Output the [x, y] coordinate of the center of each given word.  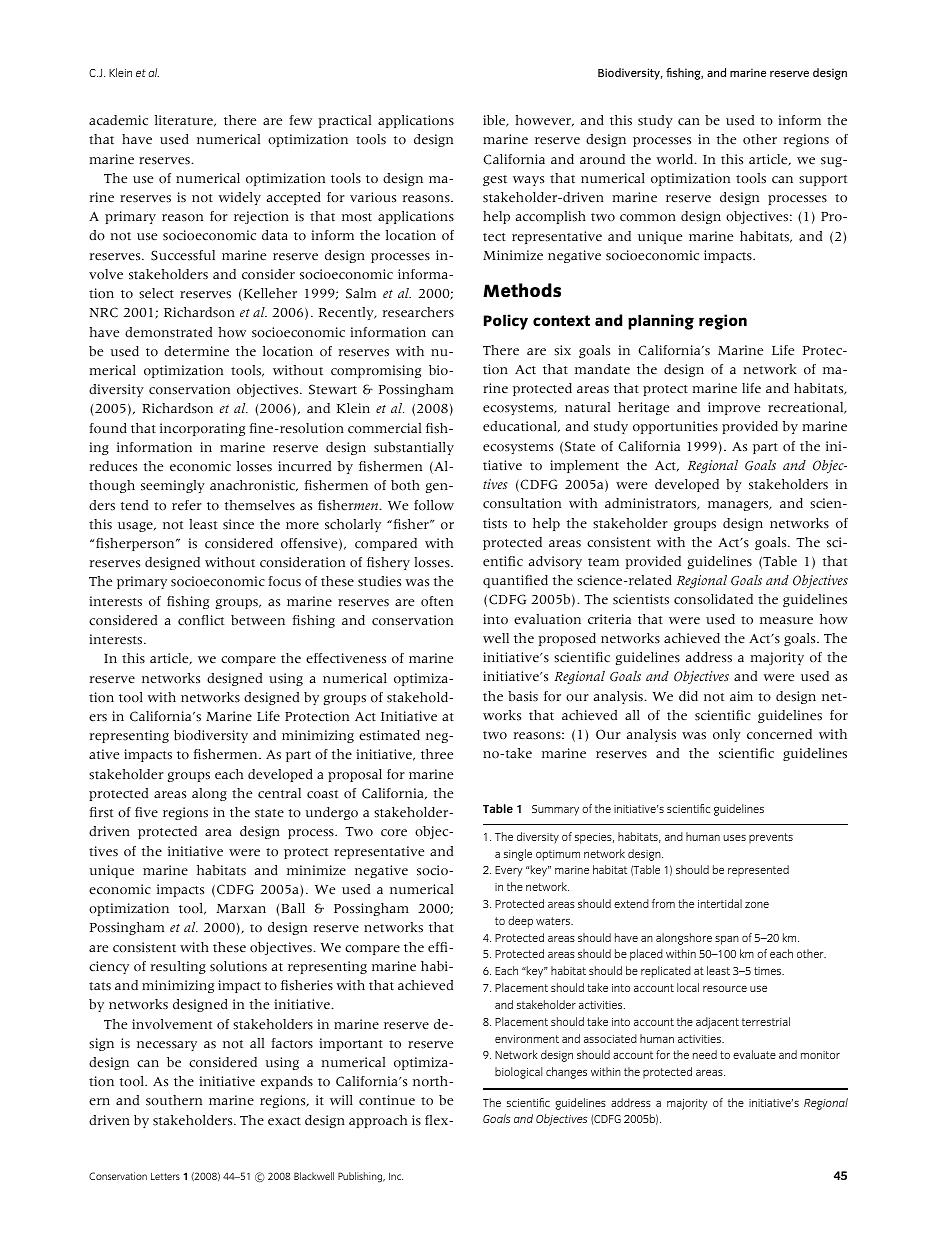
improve [734, 408]
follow [434, 505]
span [727, 940]
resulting [178, 967]
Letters [165, 1176]
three [437, 754]
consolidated [713, 599]
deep [520, 922]
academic [118, 120]
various [373, 197]
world [676, 159]
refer [187, 505]
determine [196, 351]
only [727, 735]
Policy [506, 322]
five [146, 812]
